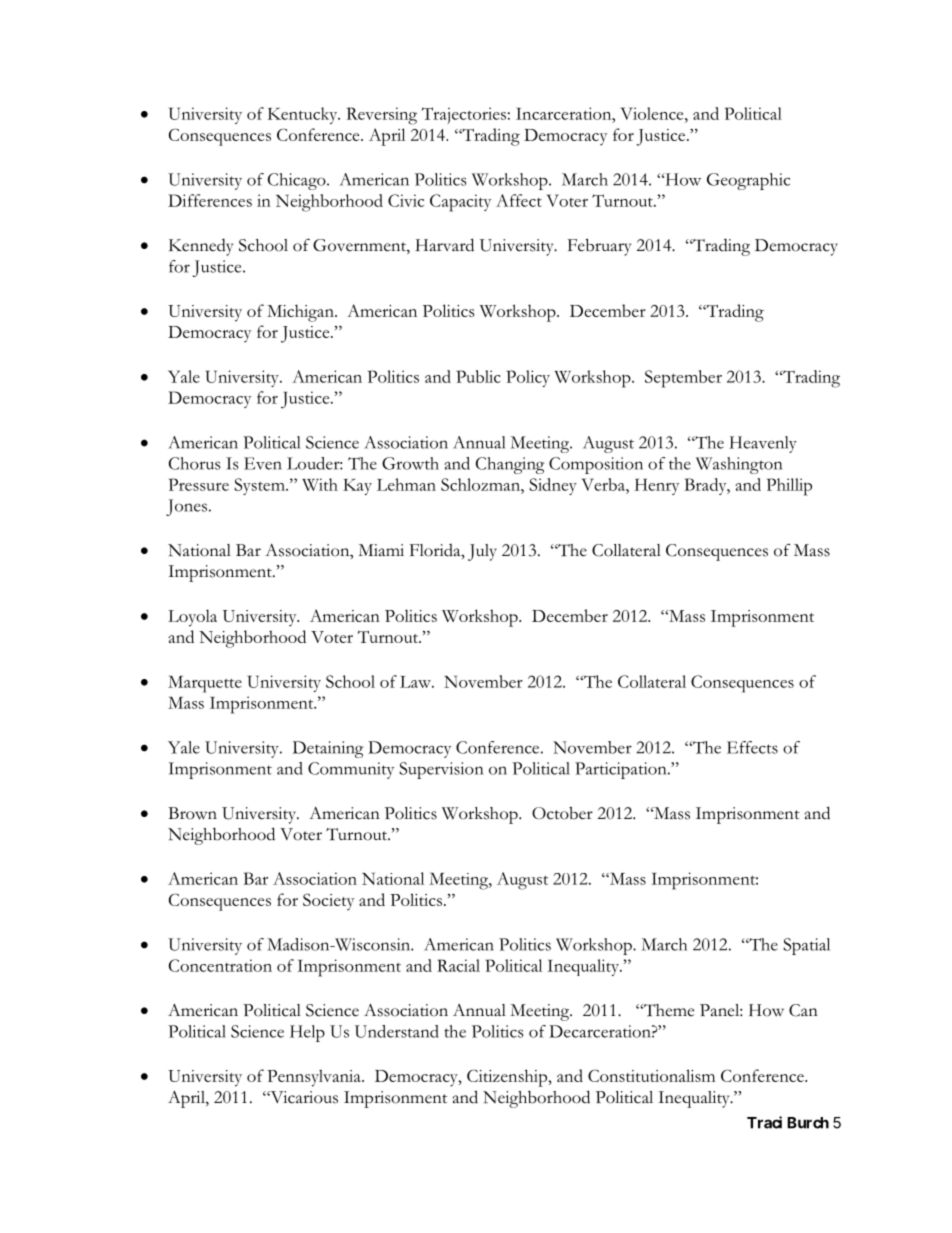  Describe the element at coordinates (301, 313) in the screenshot. I see `Michigan` at that location.
